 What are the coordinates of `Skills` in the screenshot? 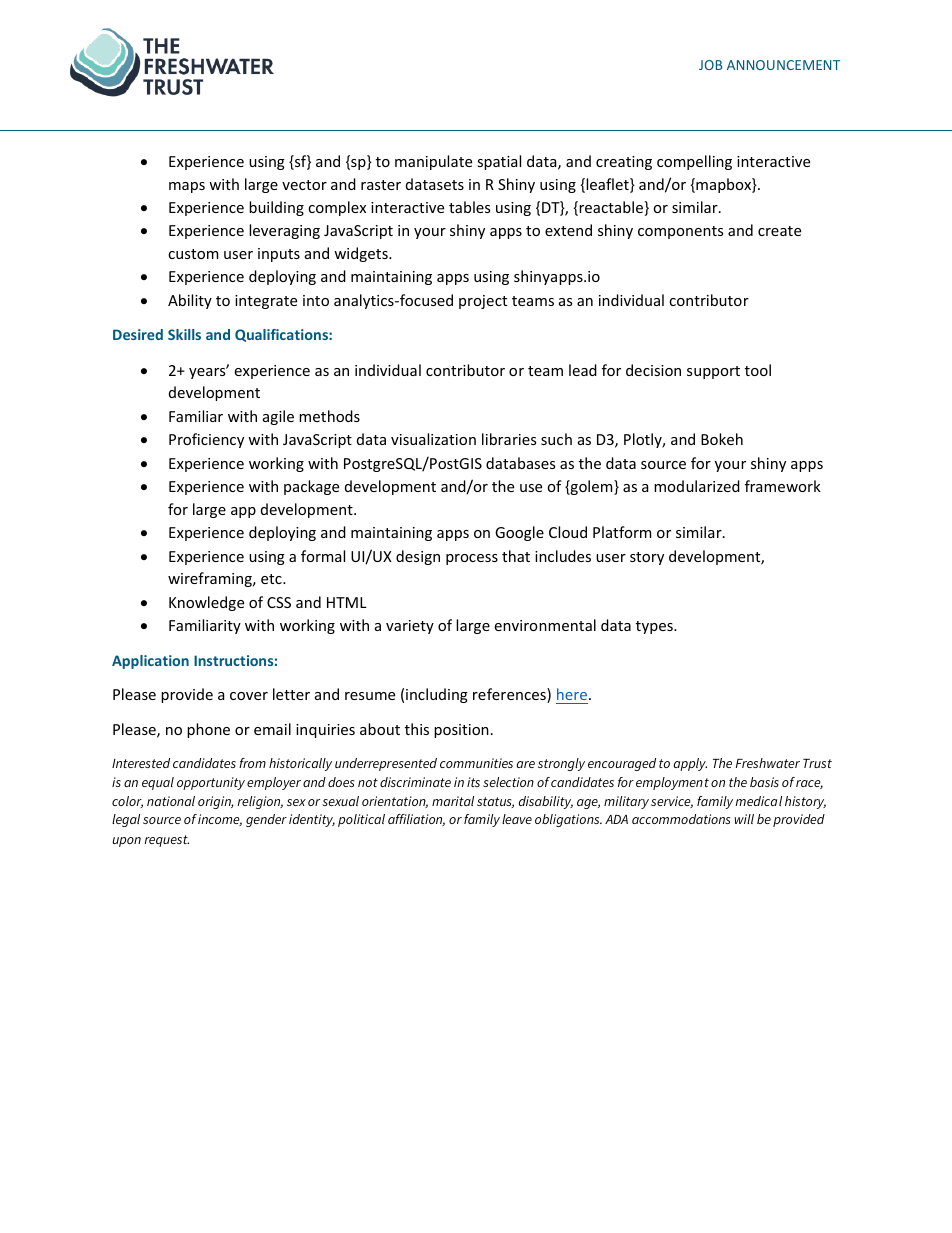 It's located at (184, 334).
